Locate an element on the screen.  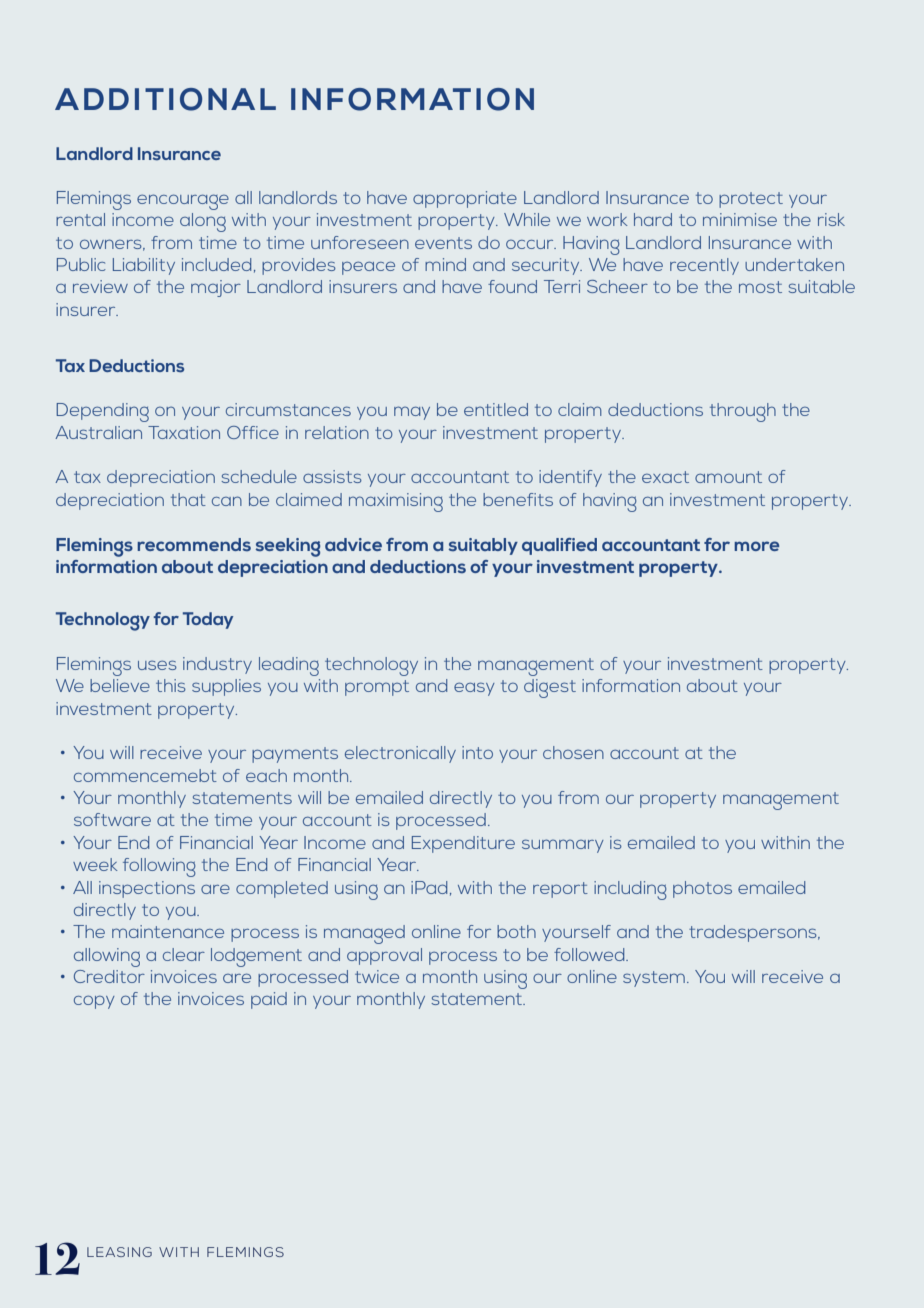
protect is located at coordinates (751, 200).
